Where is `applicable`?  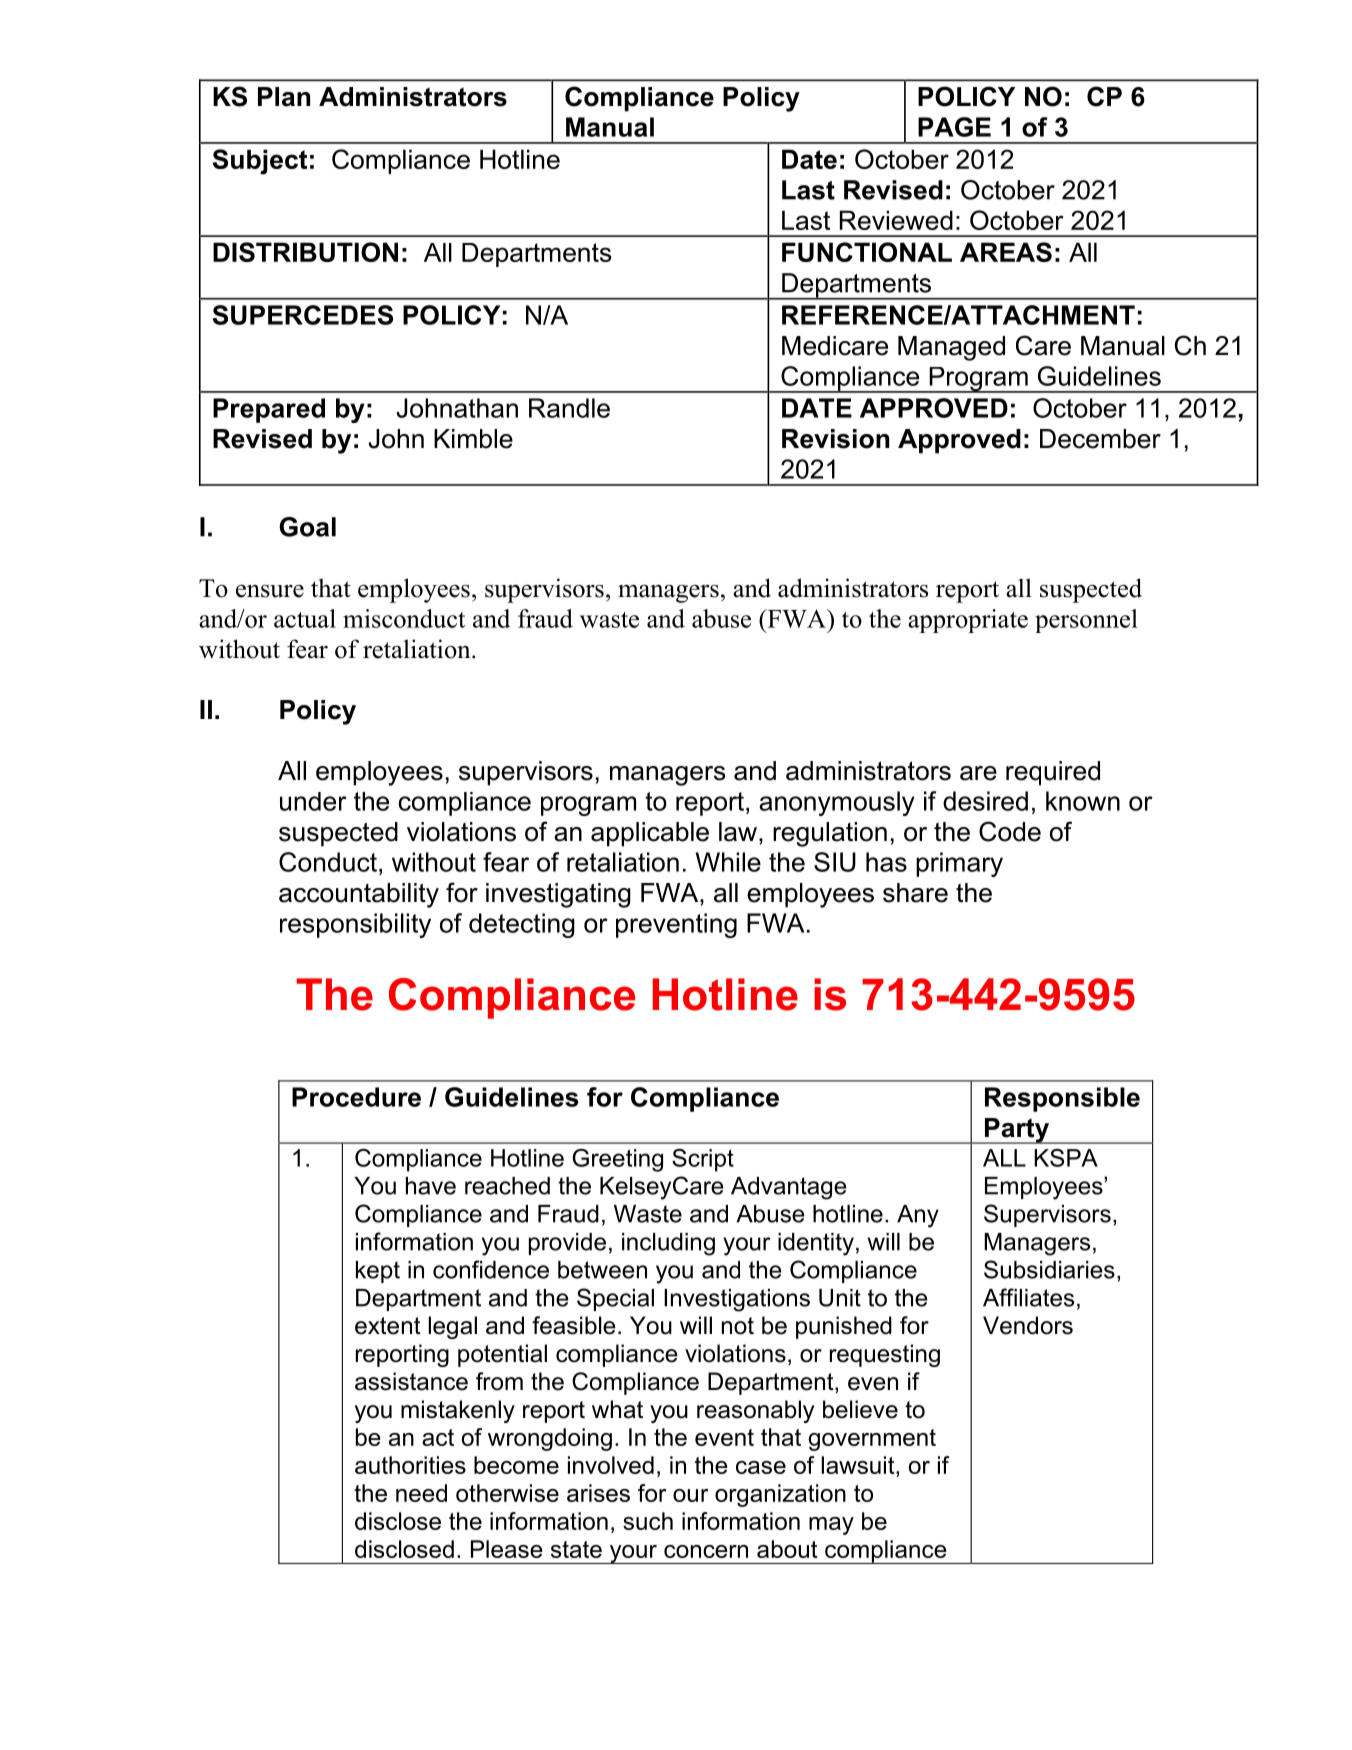
applicable is located at coordinates (650, 834).
